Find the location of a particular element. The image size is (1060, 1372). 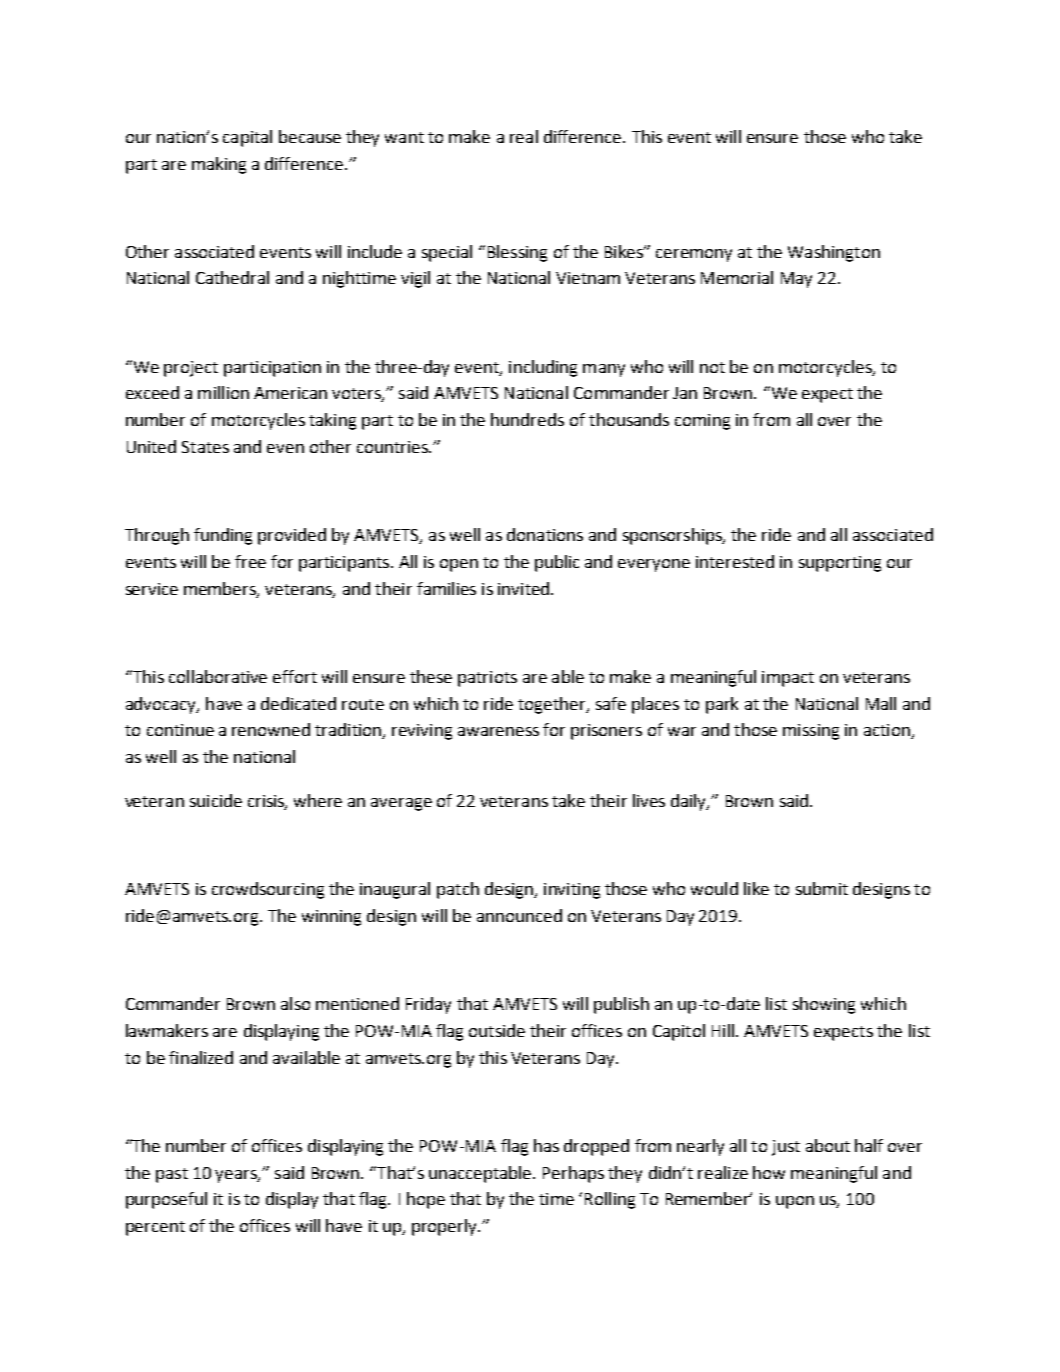

inviting is located at coordinates (572, 891).
